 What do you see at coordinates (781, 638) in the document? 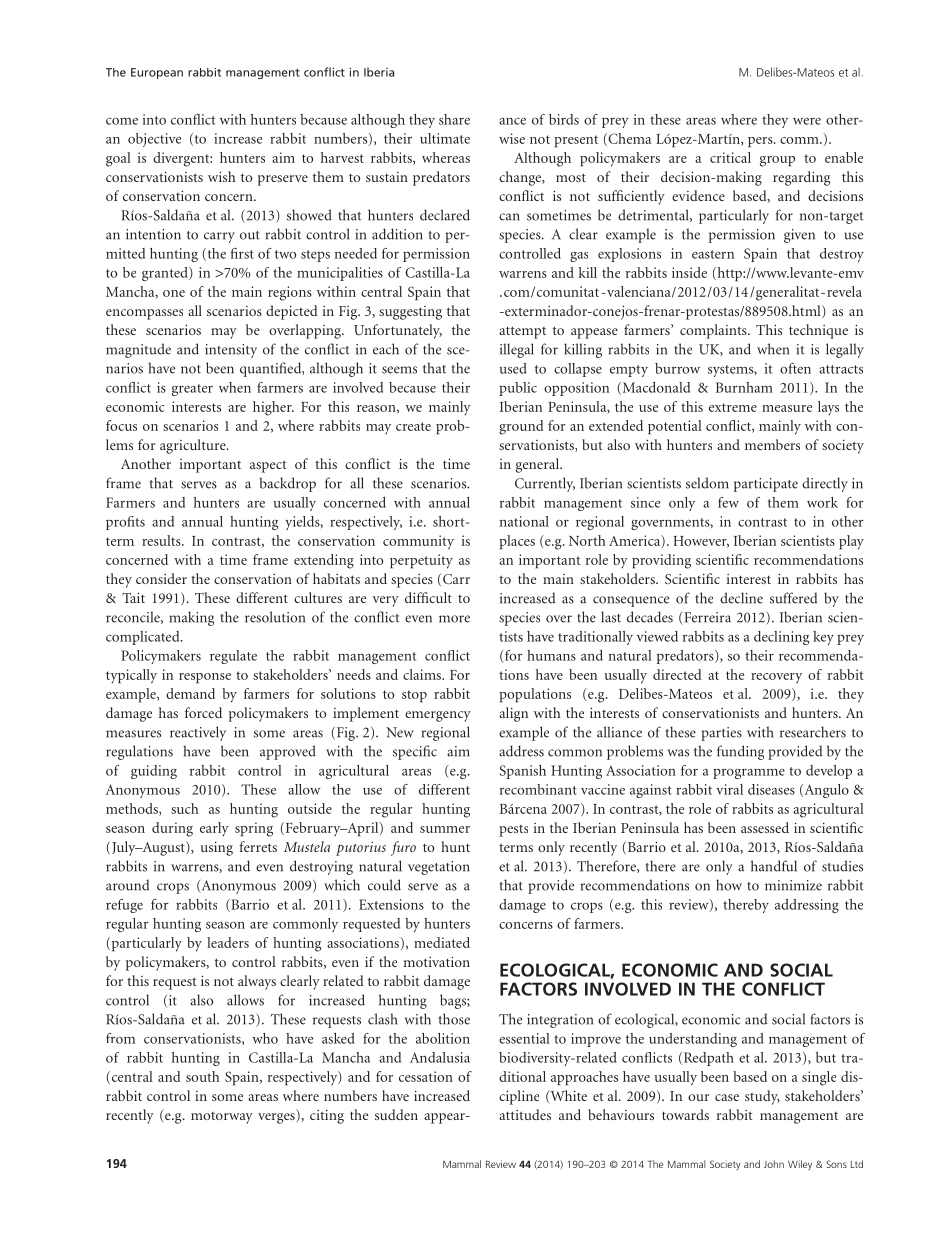
I see `declining` at bounding box center [781, 638].
